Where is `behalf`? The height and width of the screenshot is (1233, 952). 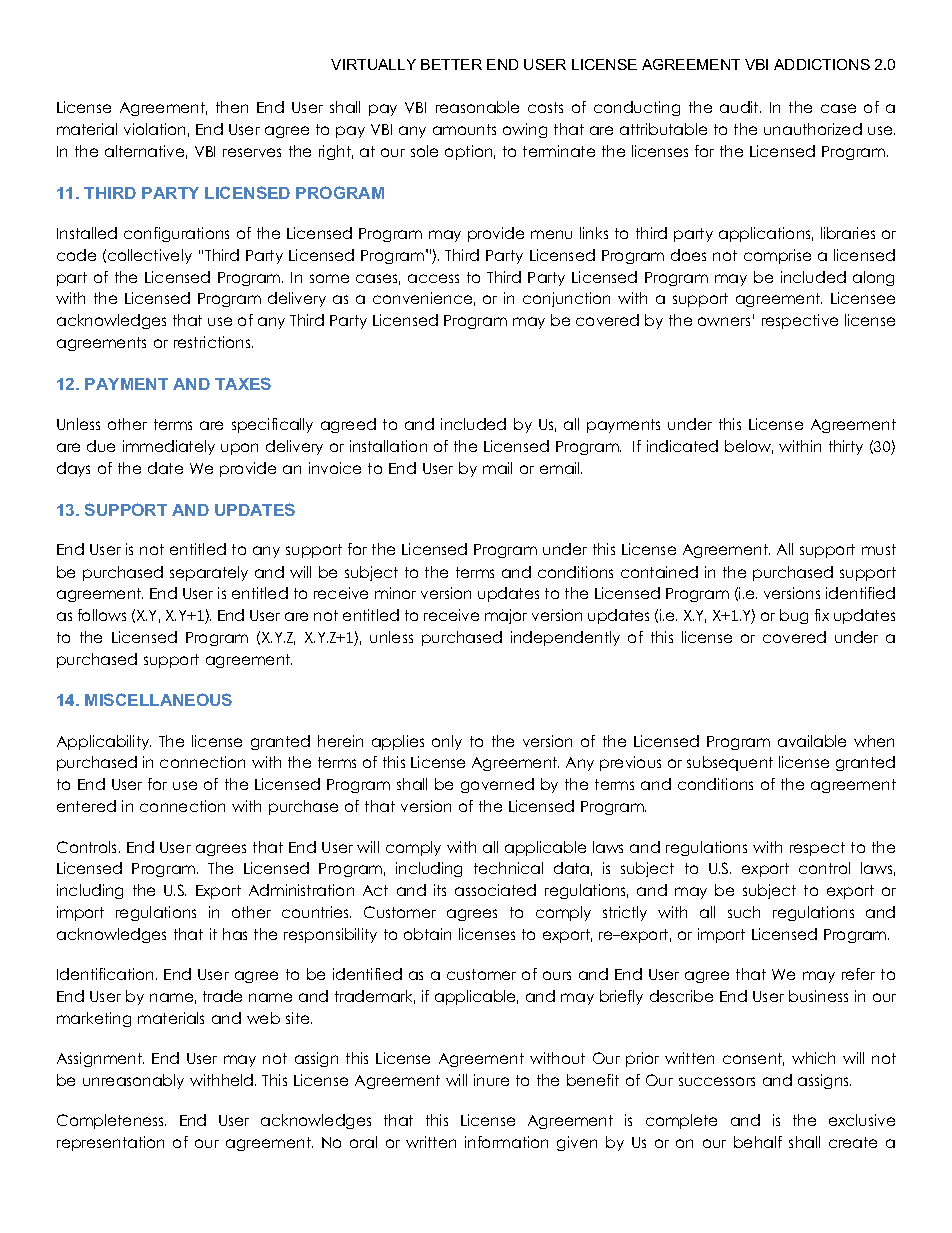
behalf is located at coordinates (758, 1142).
